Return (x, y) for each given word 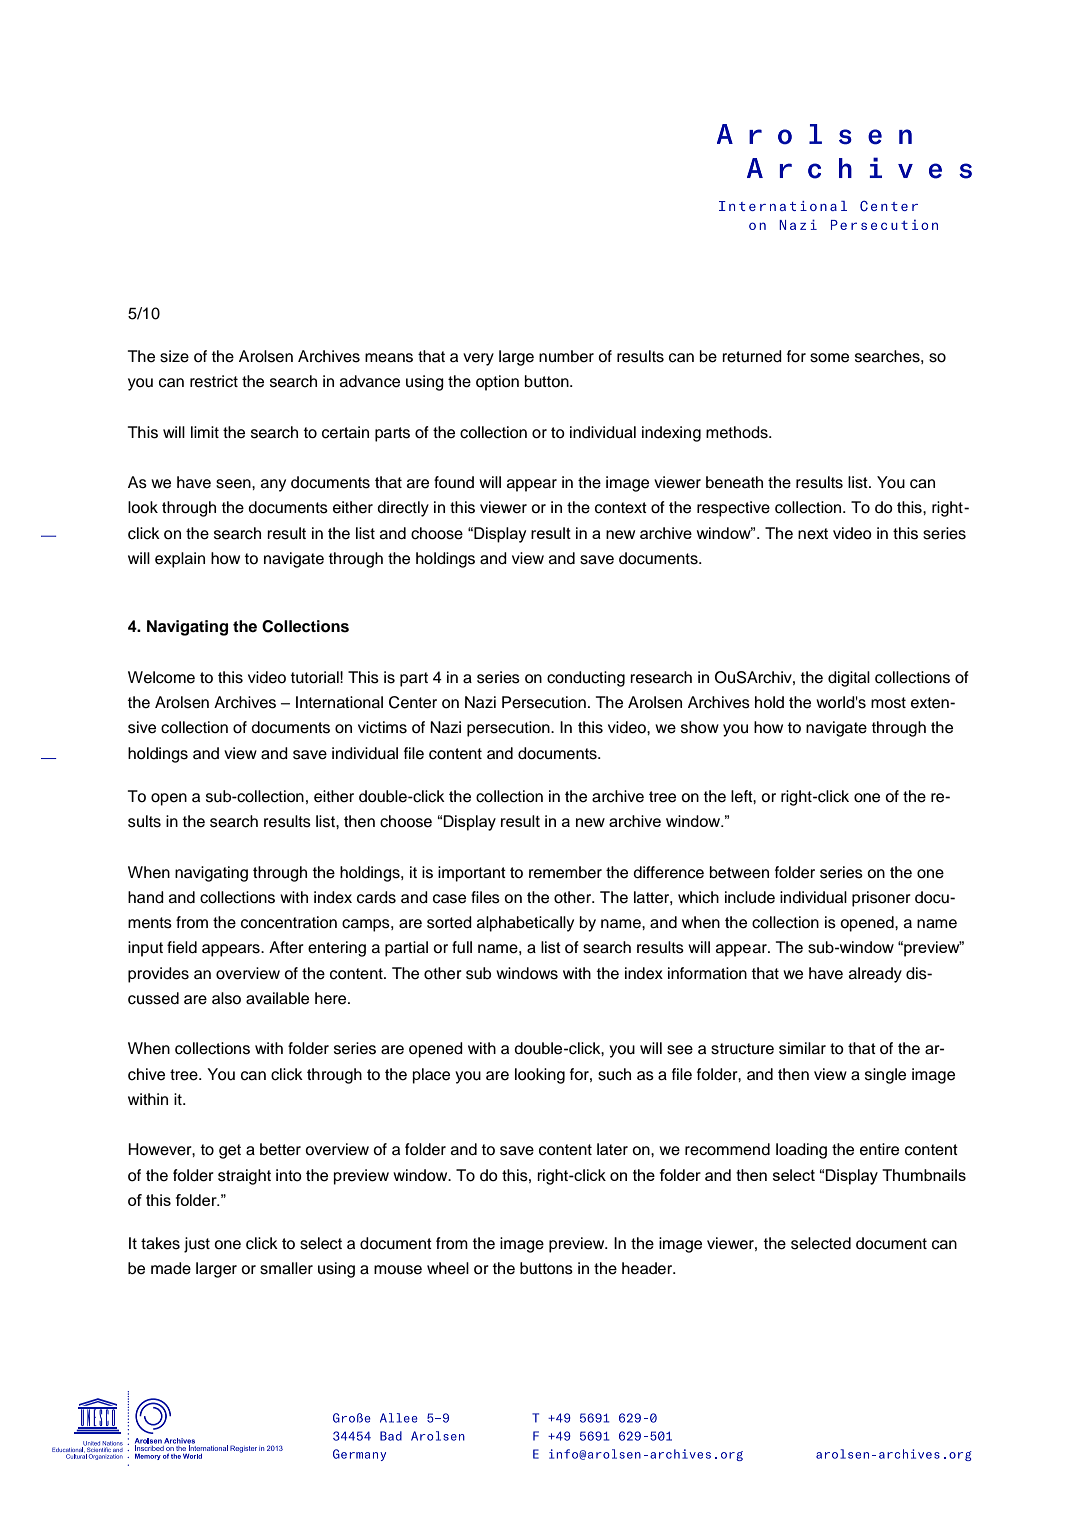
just (197, 1245)
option (497, 383)
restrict (214, 381)
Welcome (161, 677)
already (875, 975)
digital (849, 679)
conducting (586, 679)
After (286, 947)
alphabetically (525, 924)
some (829, 358)
